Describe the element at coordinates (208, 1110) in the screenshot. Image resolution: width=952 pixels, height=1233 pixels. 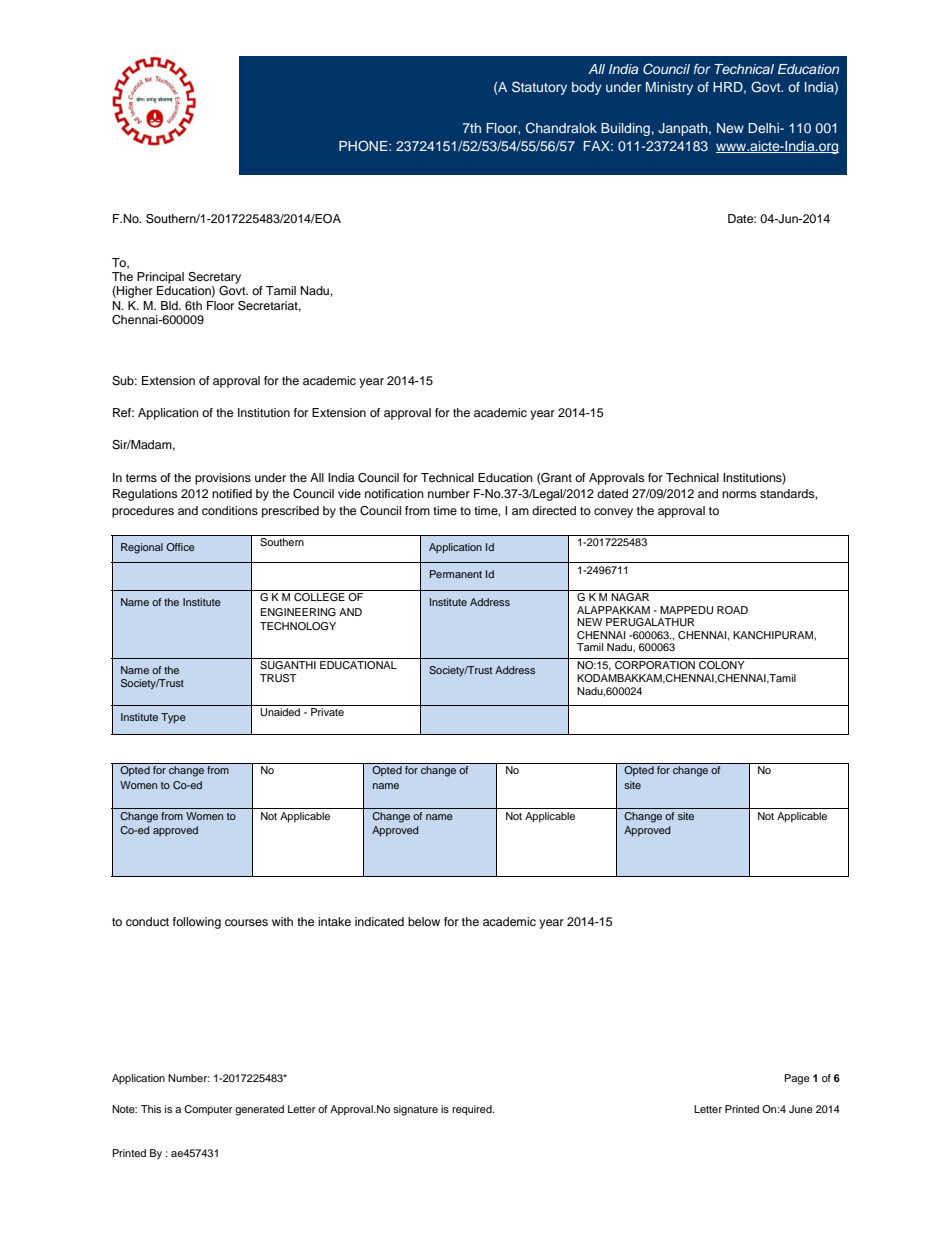
I see `Computer` at that location.
